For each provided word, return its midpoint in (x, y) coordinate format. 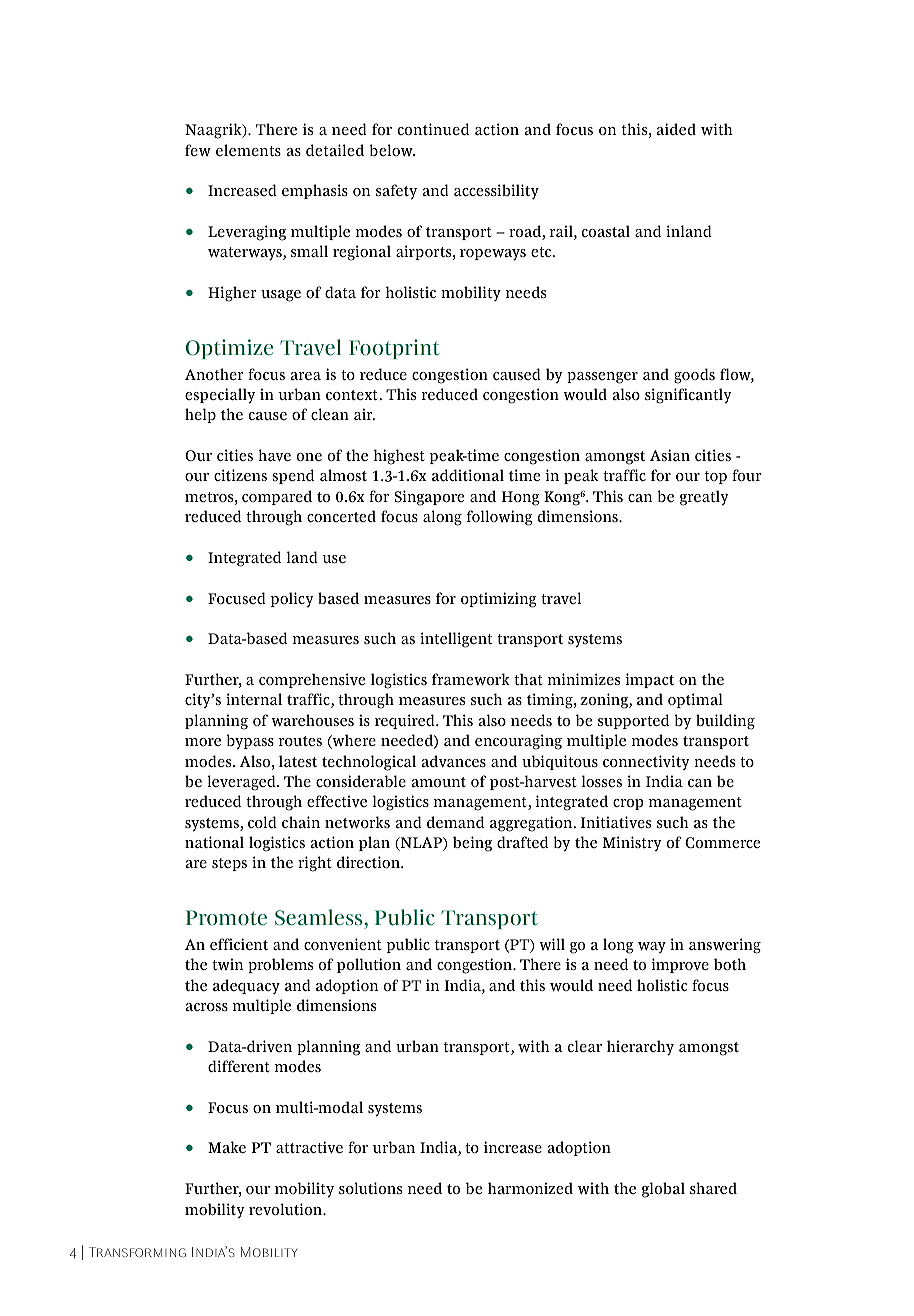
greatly (704, 498)
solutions (370, 1188)
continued (433, 129)
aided (676, 129)
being (472, 844)
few (198, 150)
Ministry (632, 843)
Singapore (429, 498)
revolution (286, 1209)
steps (229, 864)
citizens (240, 475)
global (663, 1190)
